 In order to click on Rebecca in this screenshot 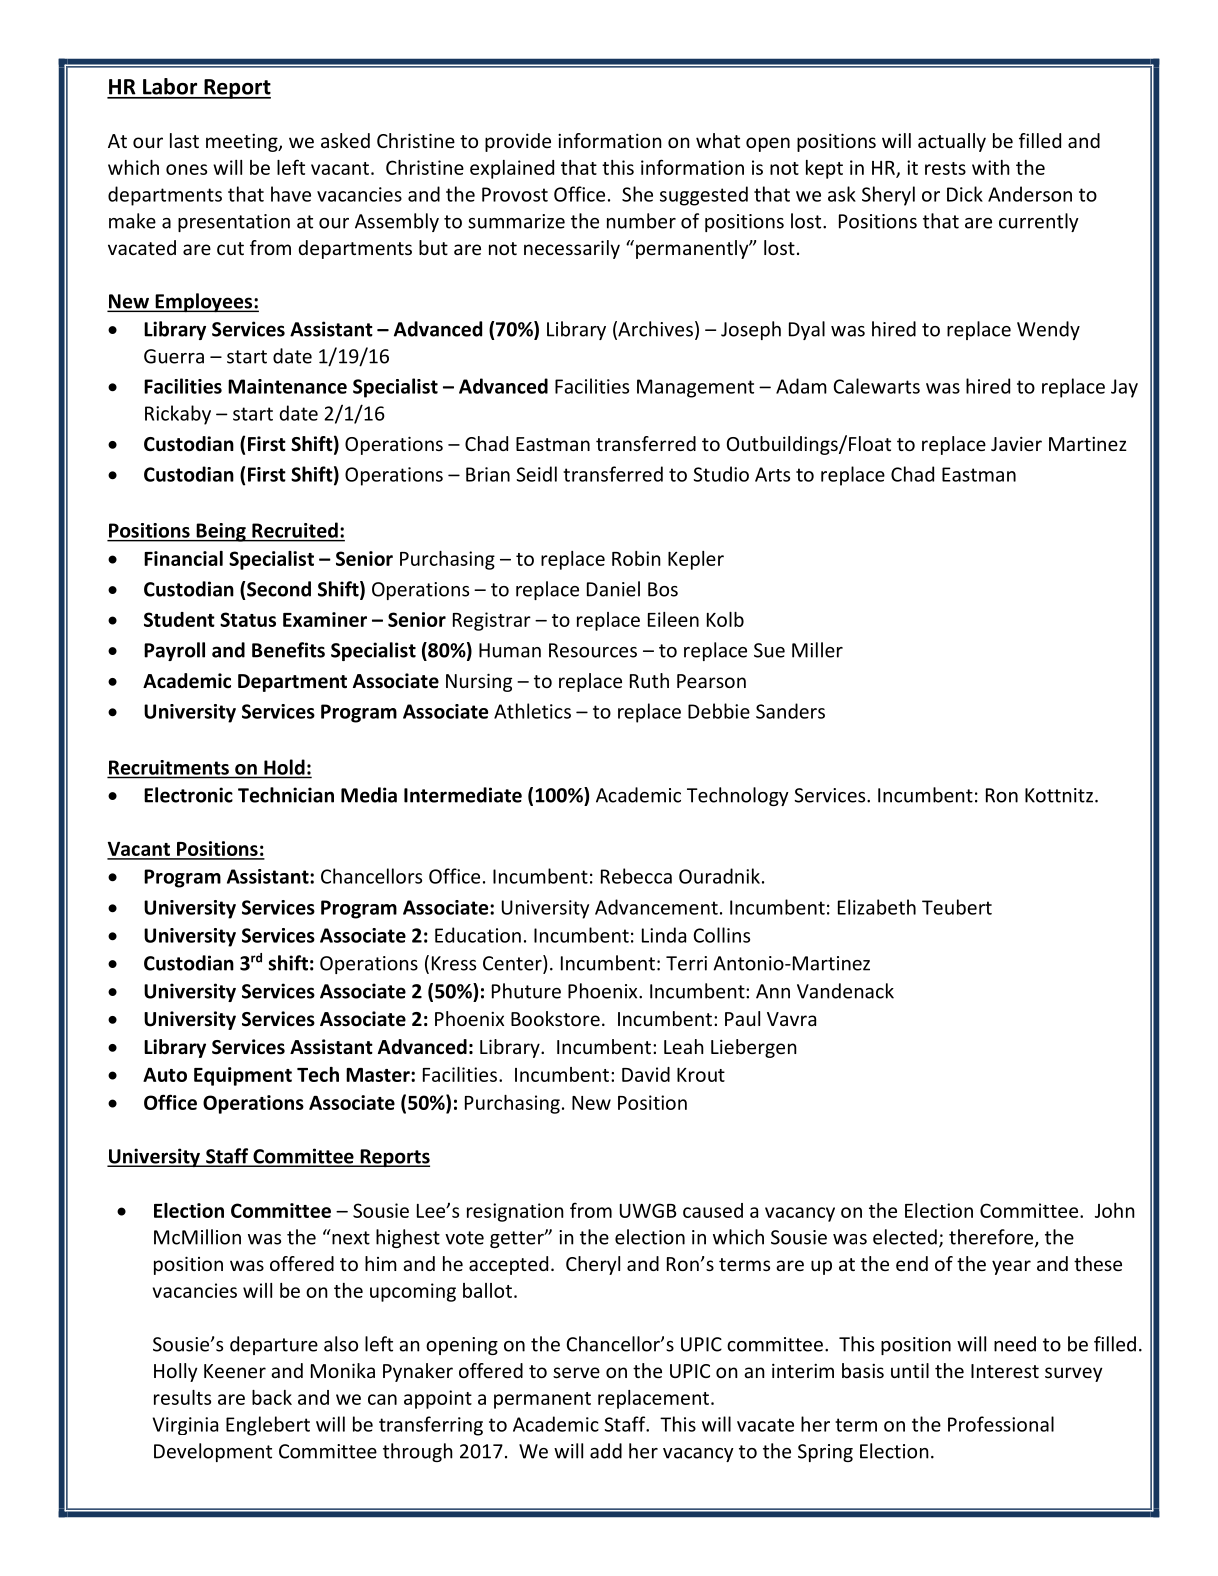, I will do `click(636, 876)`.
